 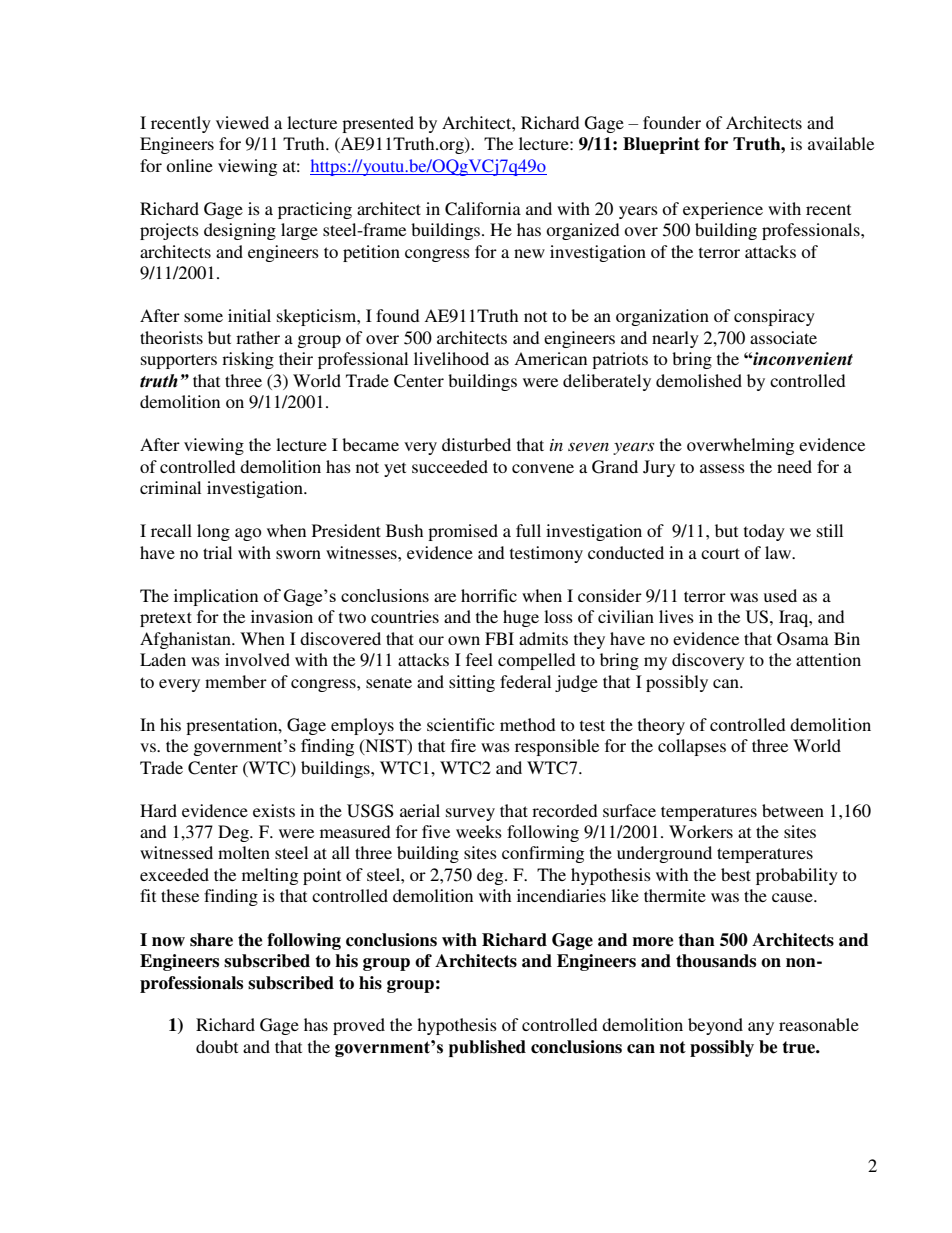 What do you see at coordinates (489, 595) in the page?
I see `horrific` at bounding box center [489, 595].
